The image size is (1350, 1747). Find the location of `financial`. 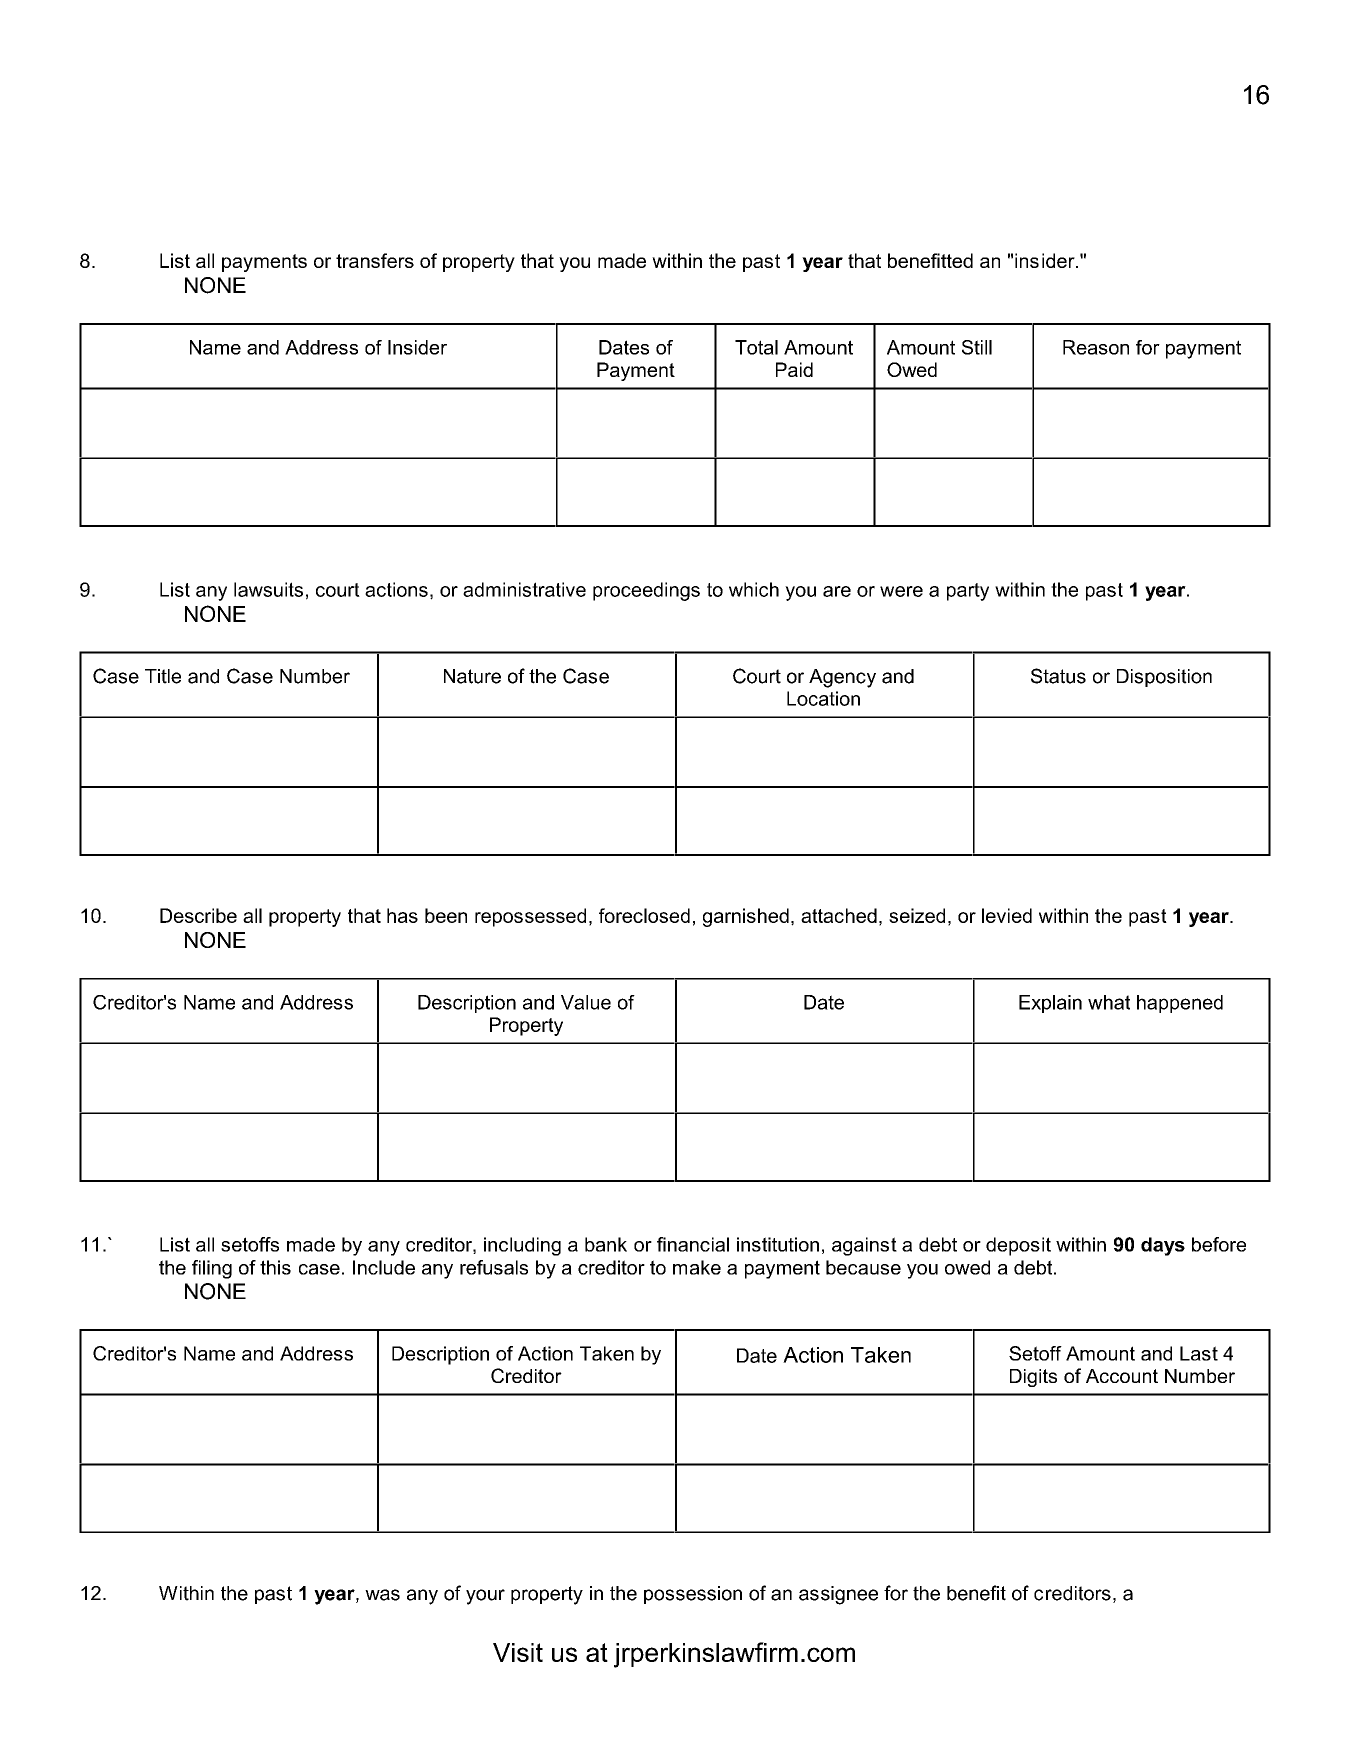

financial is located at coordinates (693, 1244).
